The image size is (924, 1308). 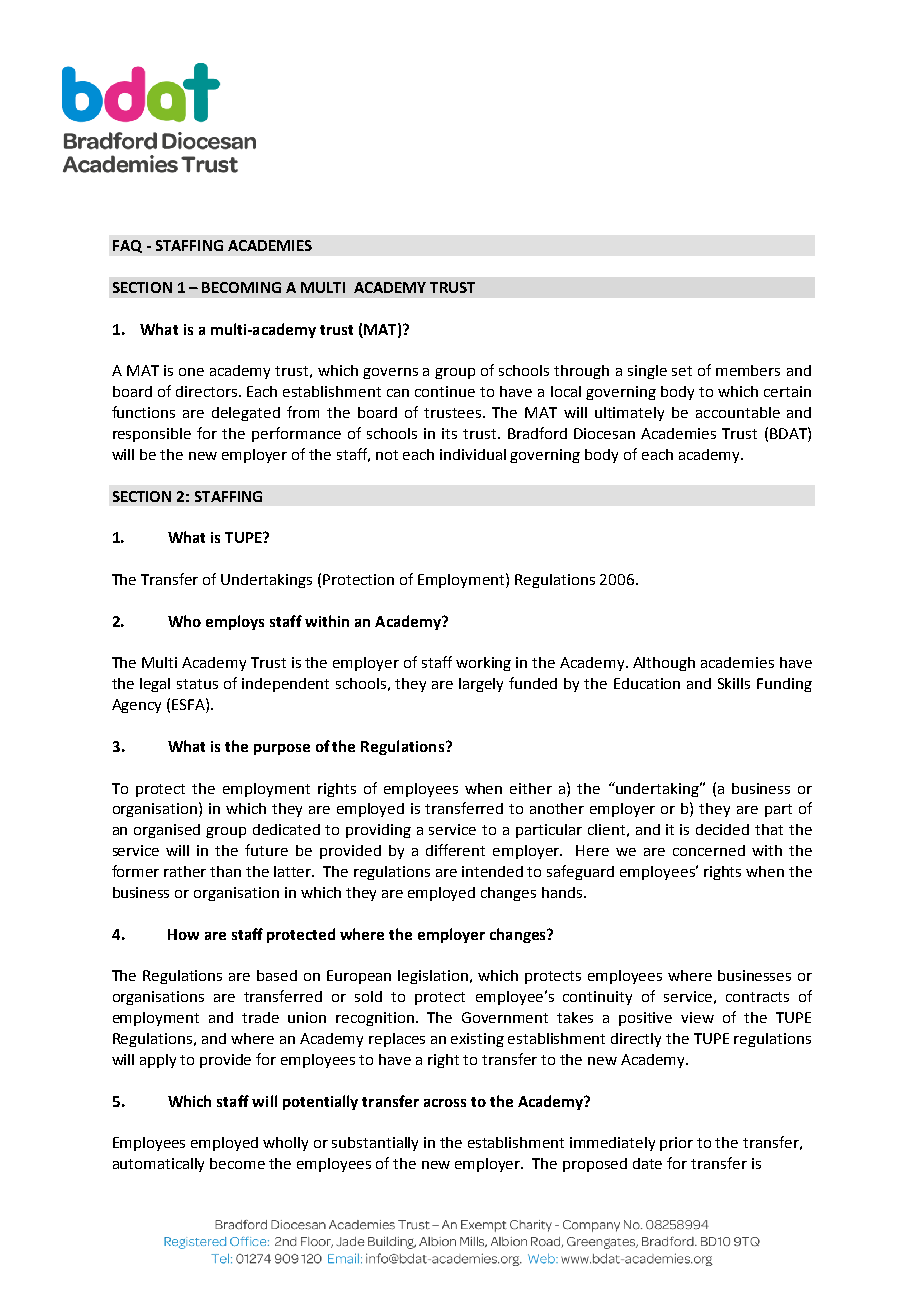 What do you see at coordinates (197, 684) in the document?
I see `status` at bounding box center [197, 684].
